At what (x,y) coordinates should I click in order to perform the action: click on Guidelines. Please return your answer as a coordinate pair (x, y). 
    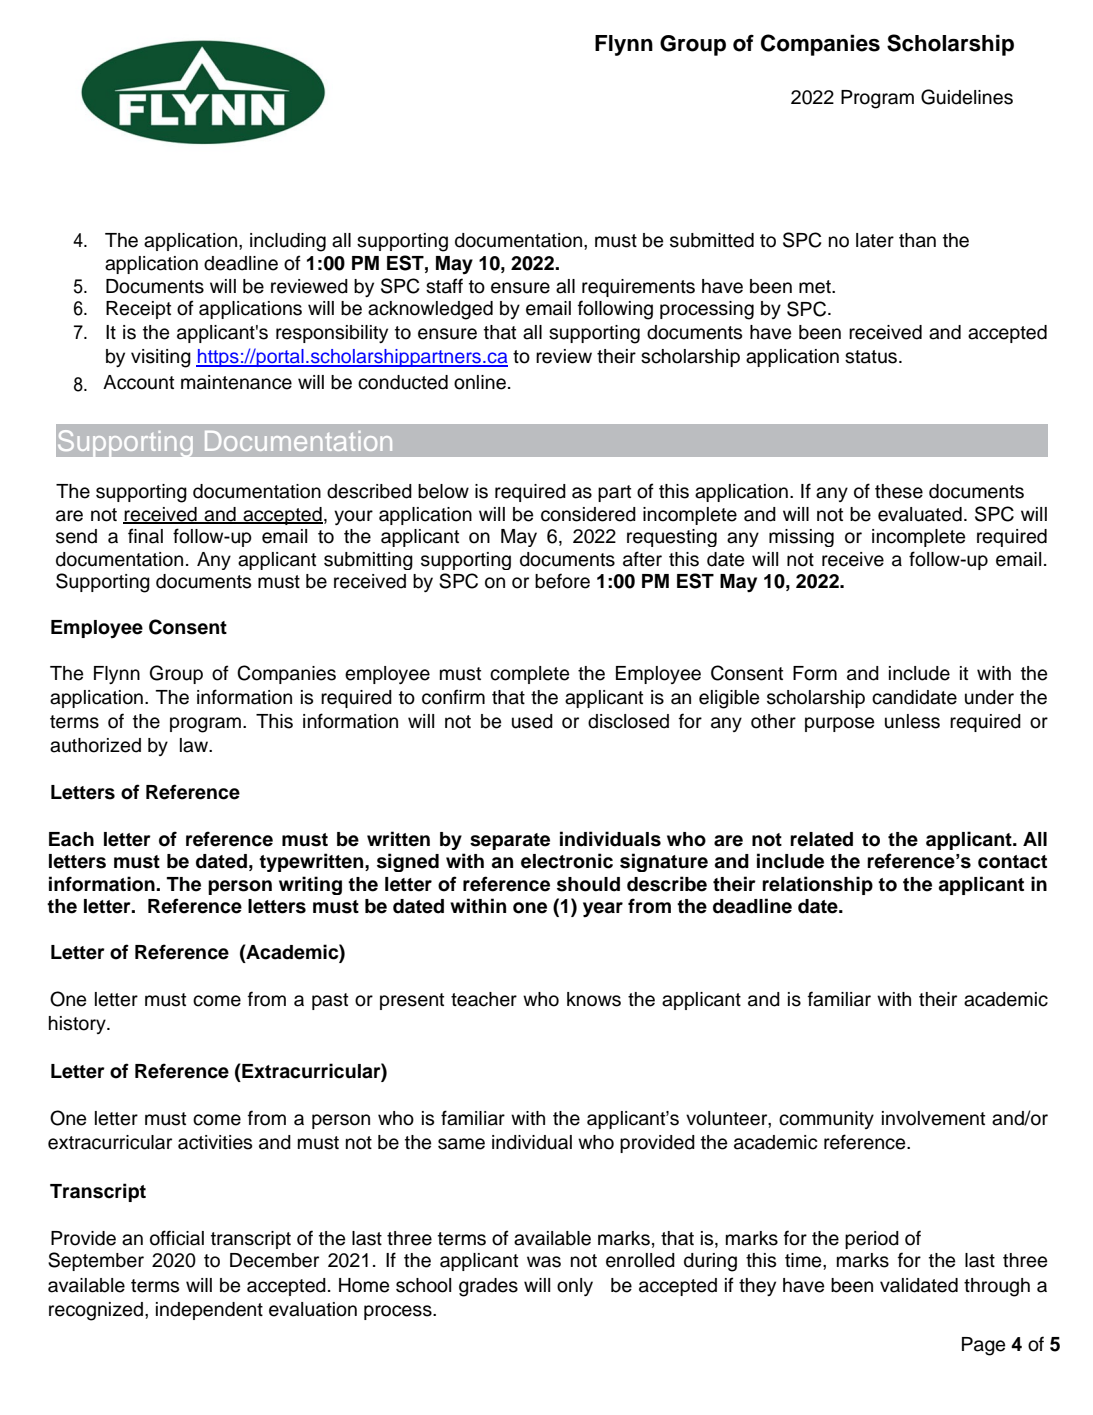
    Looking at the image, I should click on (967, 97).
